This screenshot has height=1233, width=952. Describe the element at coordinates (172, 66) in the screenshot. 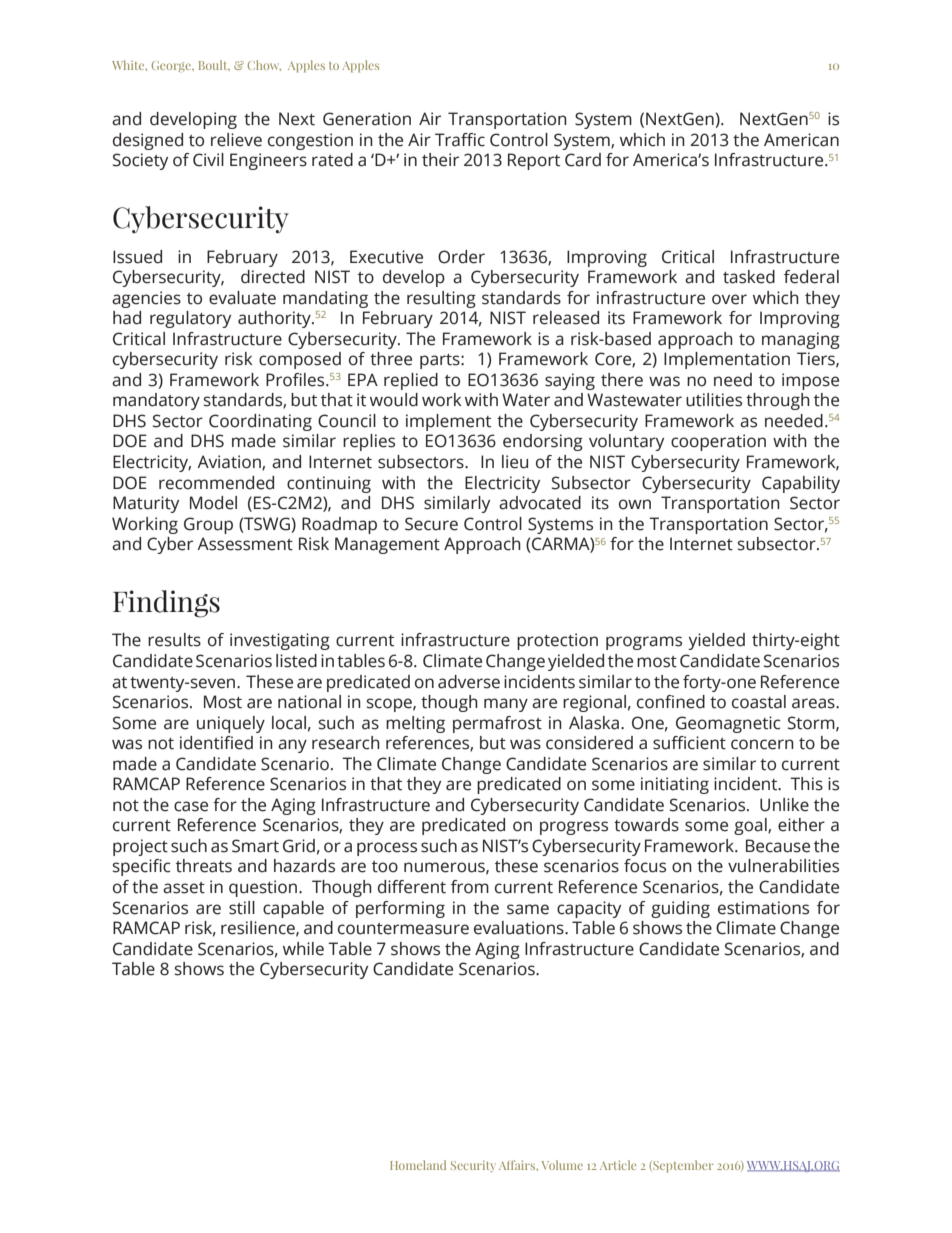

I see `George` at that location.
